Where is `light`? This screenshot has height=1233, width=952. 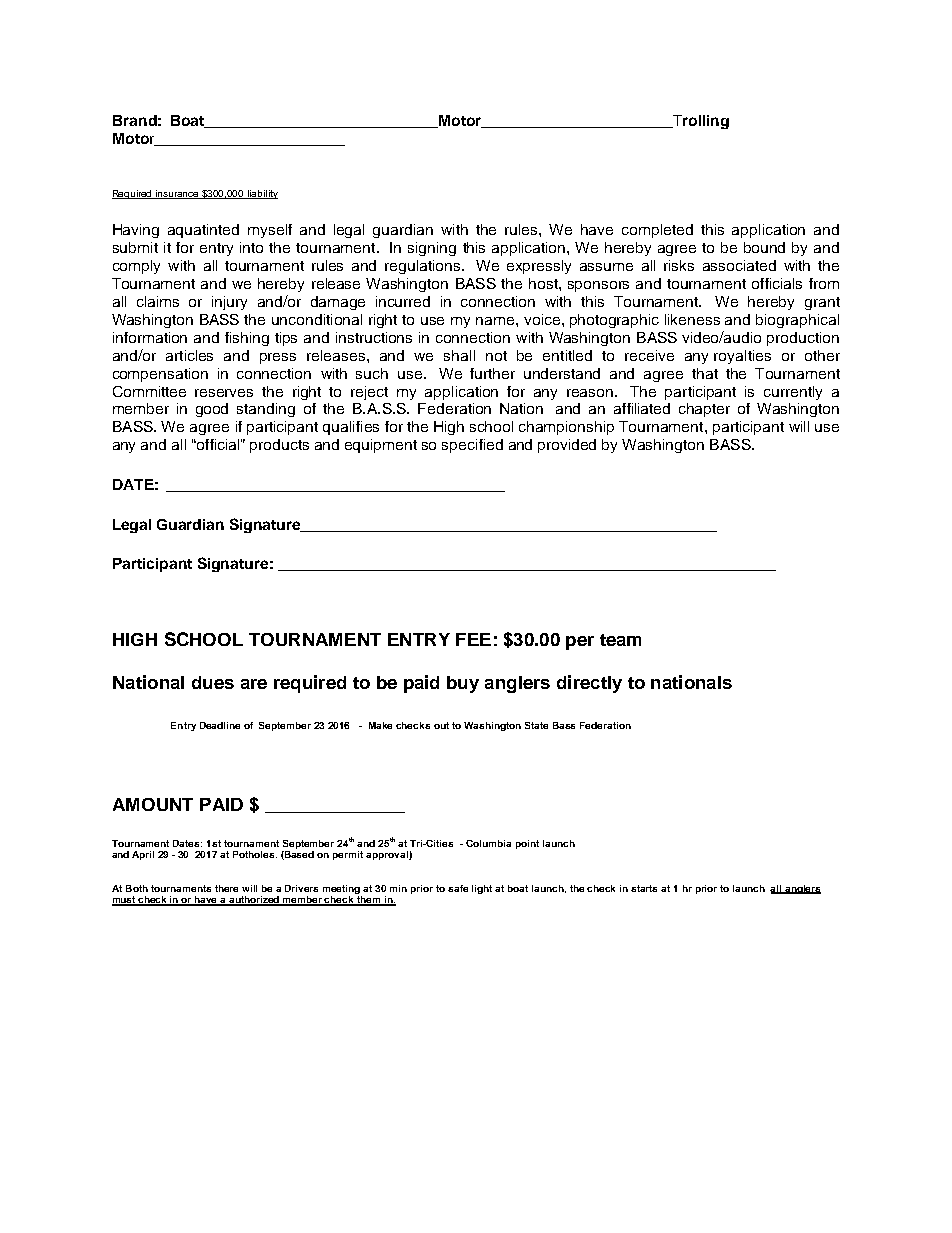 light is located at coordinates (482, 889).
